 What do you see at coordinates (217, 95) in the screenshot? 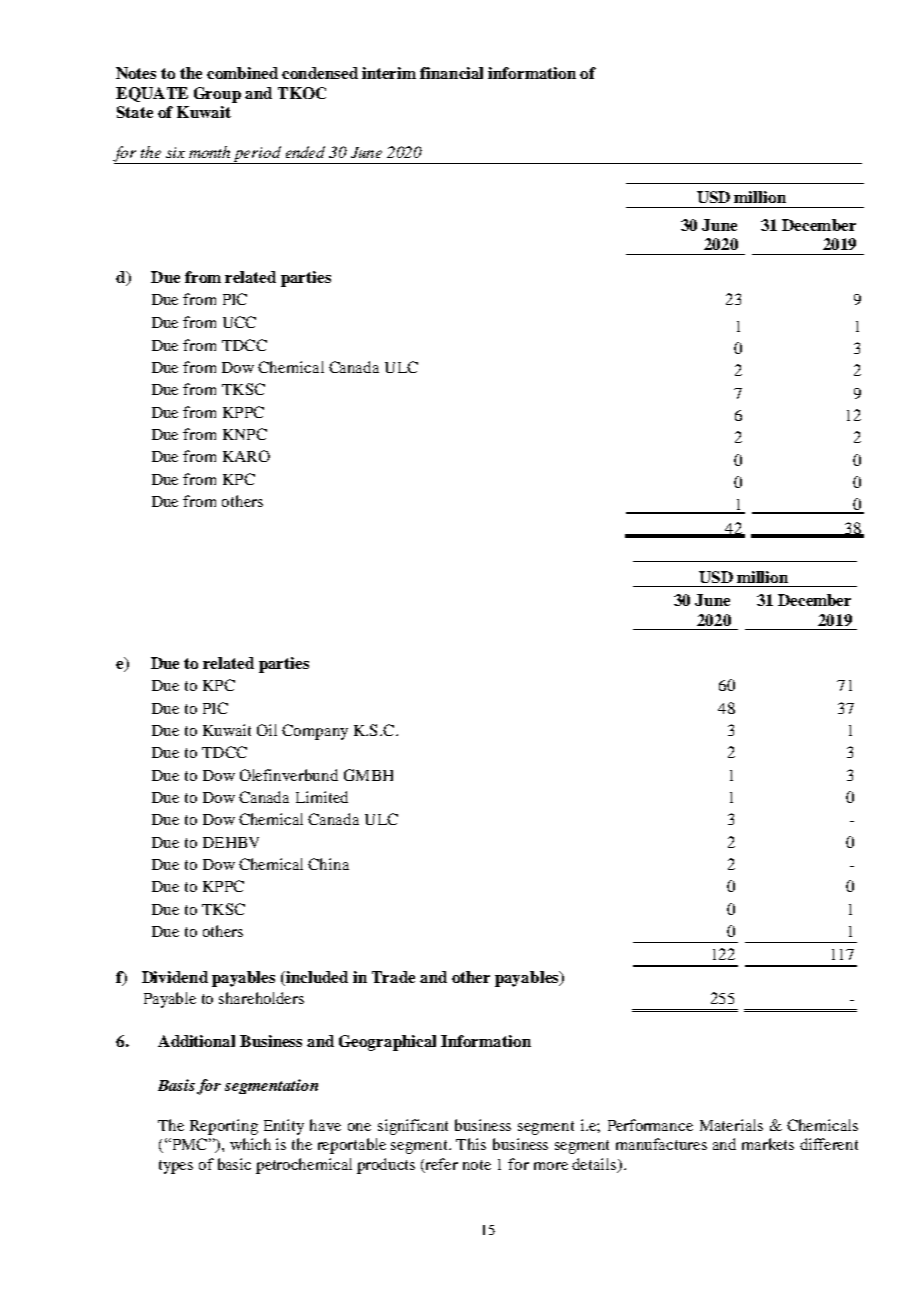
I see `Group` at bounding box center [217, 95].
